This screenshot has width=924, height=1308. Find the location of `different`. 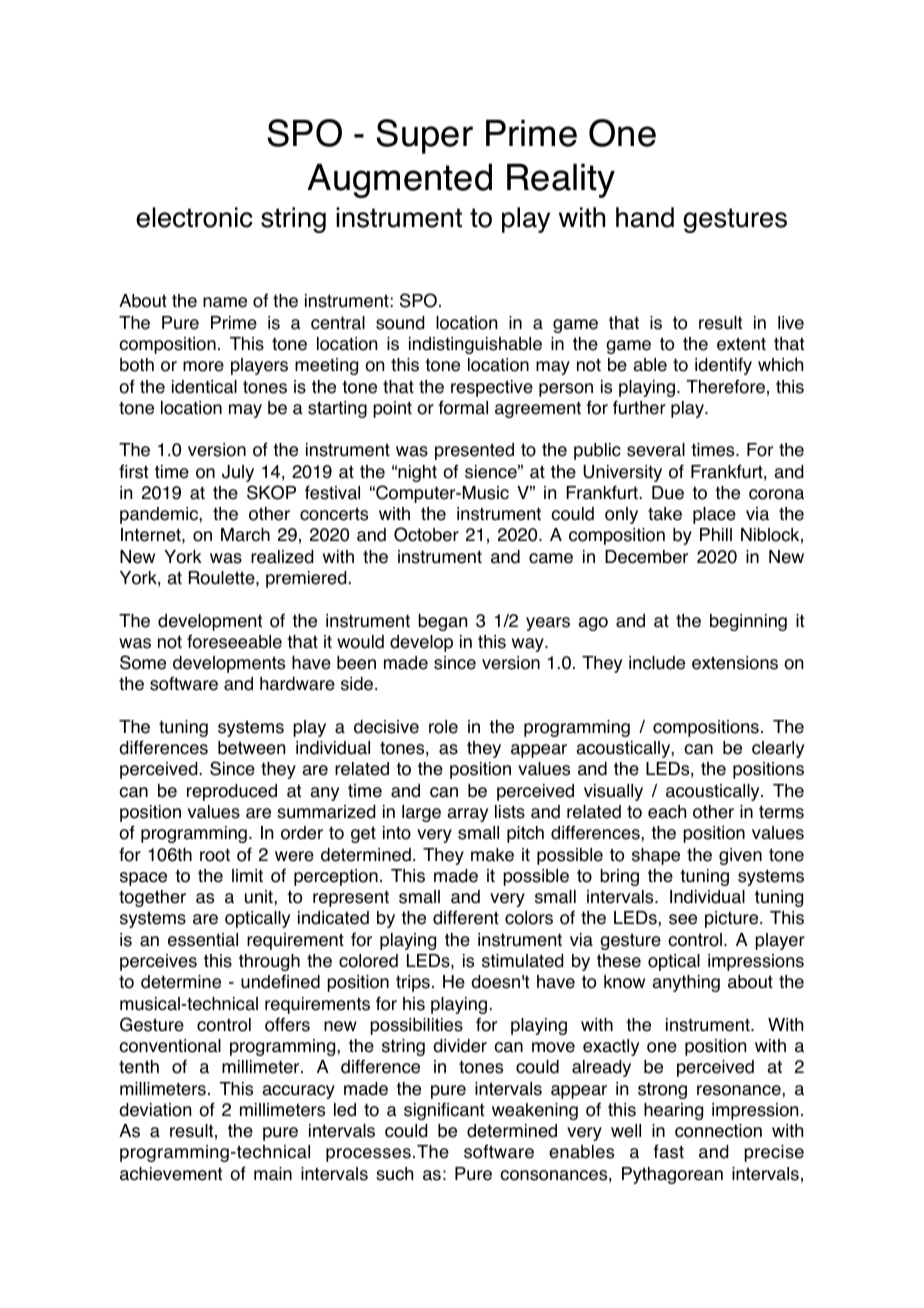

different is located at coordinates (466, 917).
